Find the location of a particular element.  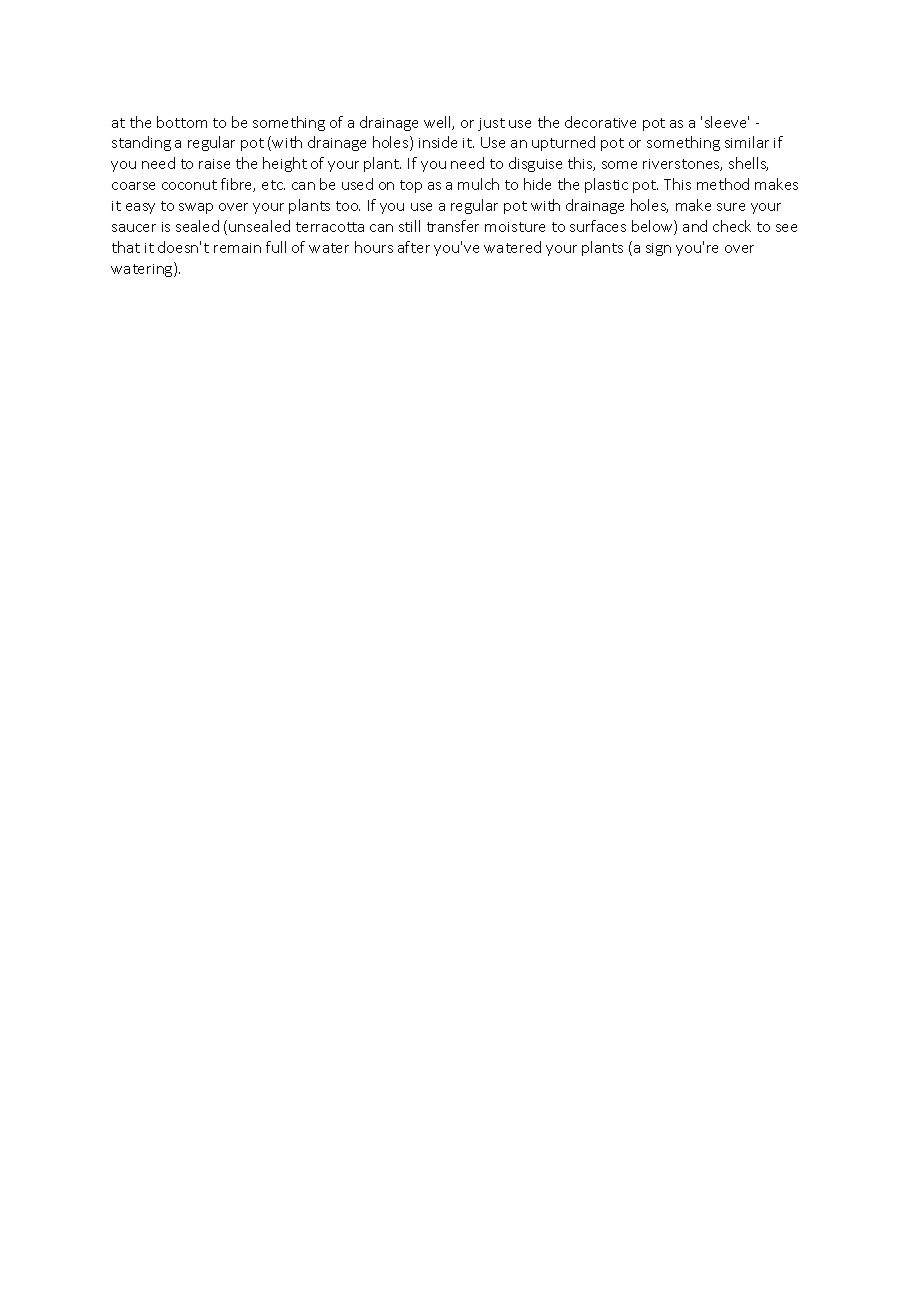

sign is located at coordinates (658, 249).
